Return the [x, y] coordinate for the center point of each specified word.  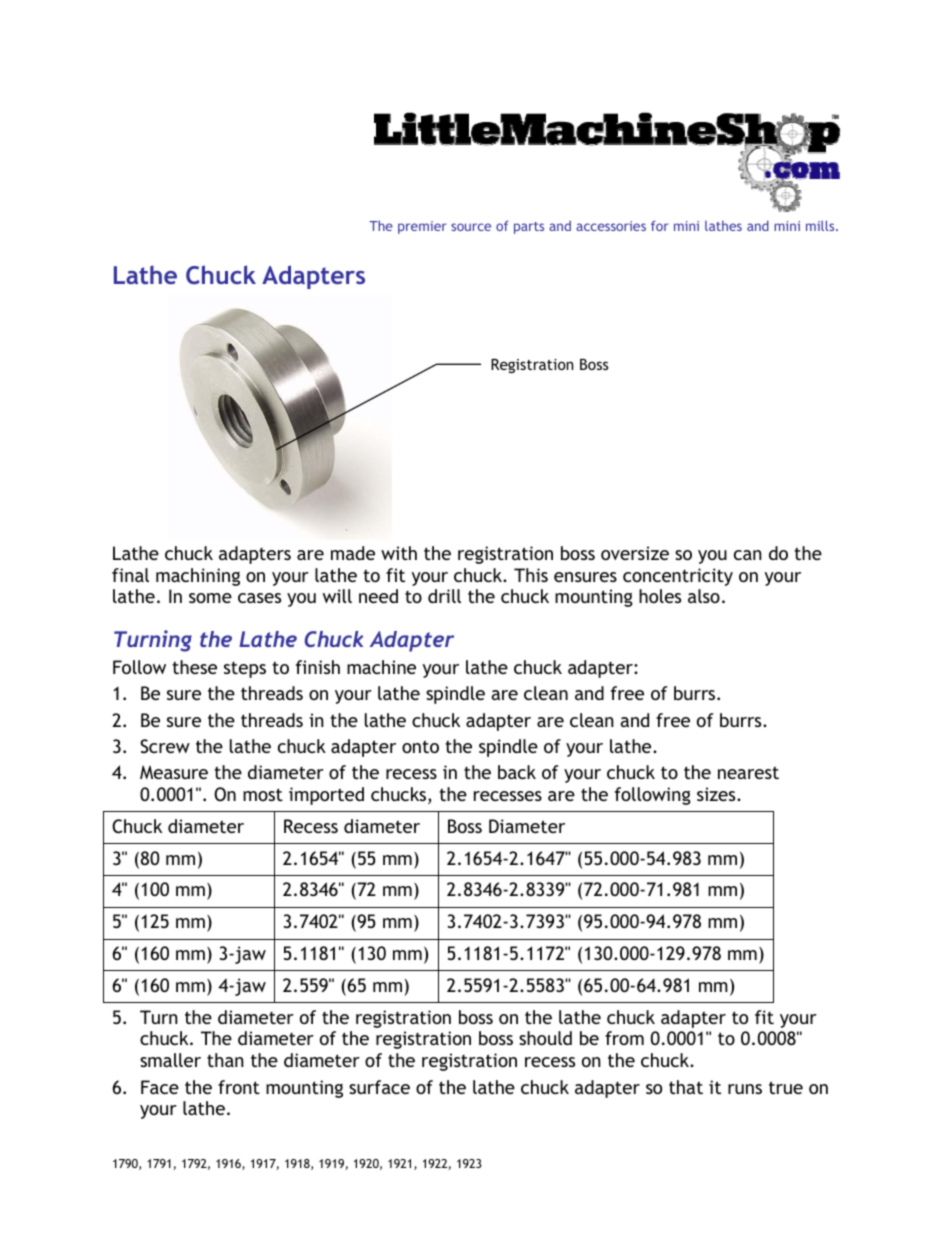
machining [198, 577]
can [748, 555]
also [704, 596]
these [194, 667]
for [660, 225]
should [545, 1038]
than [225, 1060]
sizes [717, 794]
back [517, 772]
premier [422, 227]
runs [745, 1089]
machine [381, 667]
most [263, 794]
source [471, 227]
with [399, 553]
